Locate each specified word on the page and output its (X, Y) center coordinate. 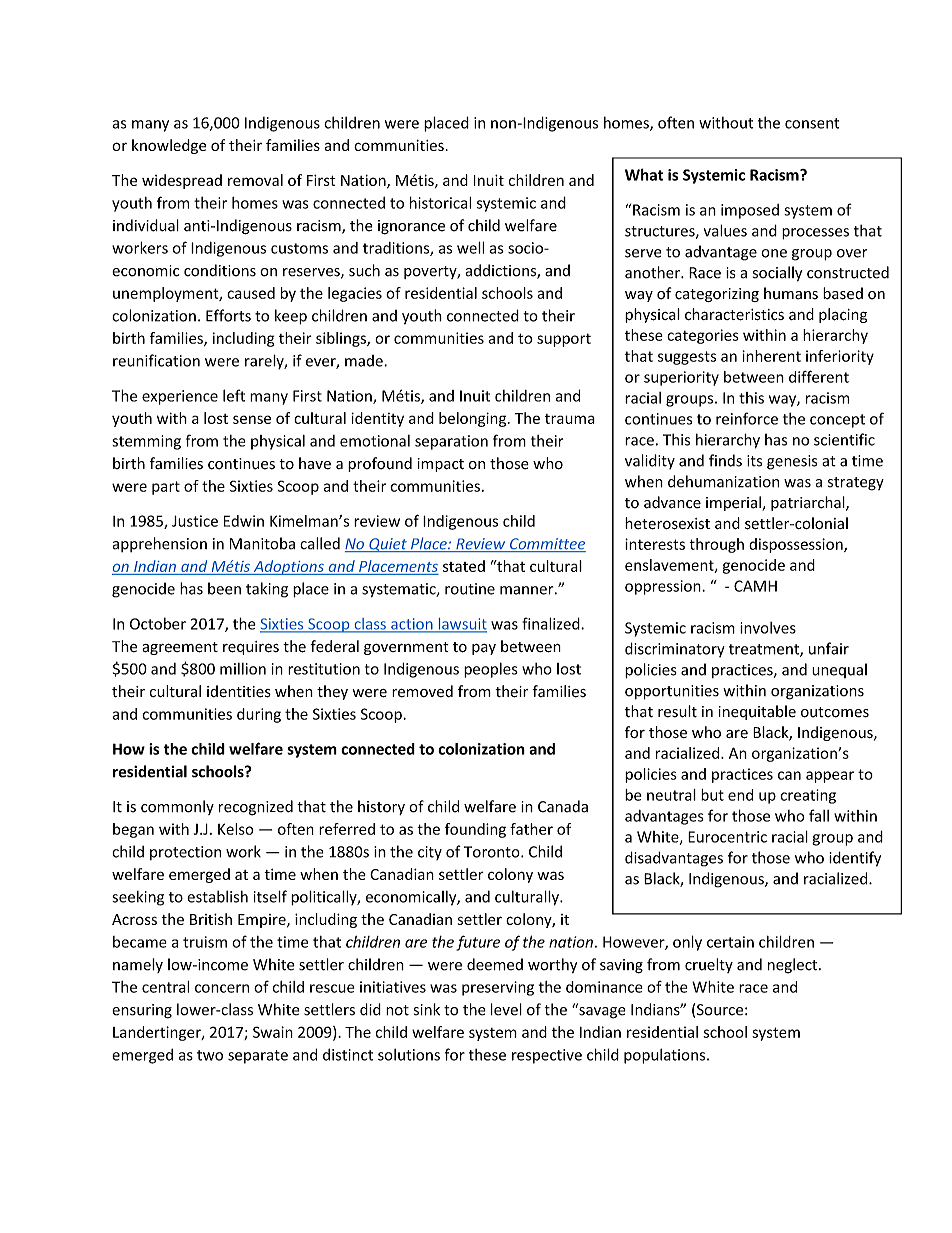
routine (470, 589)
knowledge (169, 146)
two (210, 1055)
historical (440, 202)
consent (812, 123)
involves (768, 628)
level (506, 1009)
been (224, 588)
